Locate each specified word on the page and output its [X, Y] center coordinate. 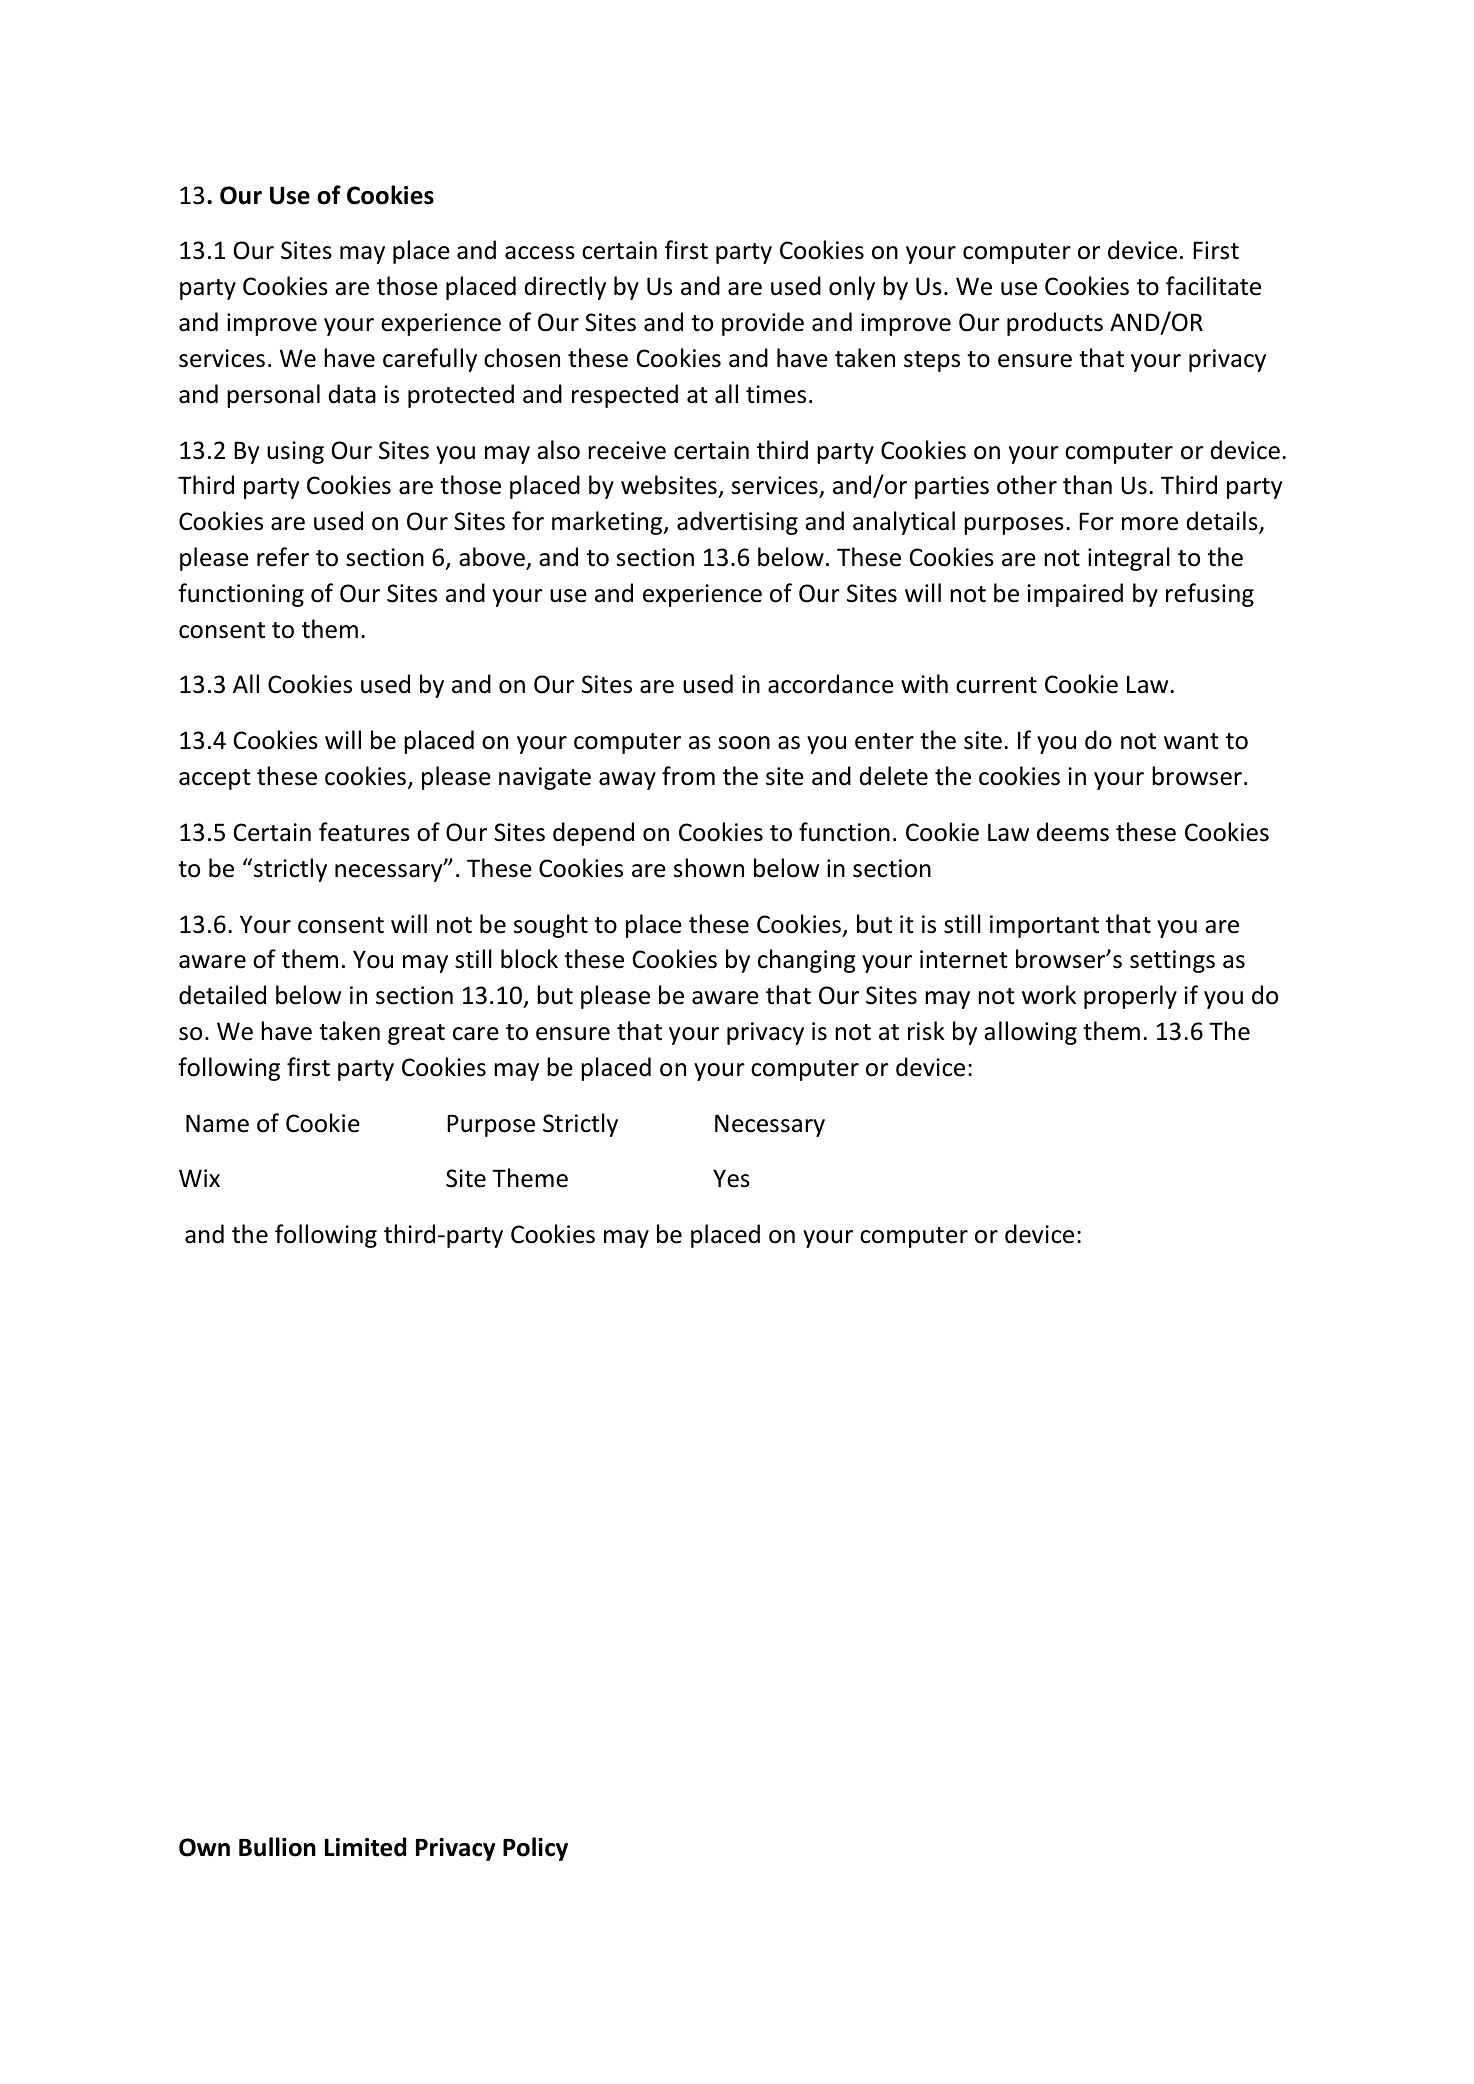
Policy [535, 1849]
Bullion [277, 1847]
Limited [365, 1847]
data [352, 394]
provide [763, 324]
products [1055, 324]
